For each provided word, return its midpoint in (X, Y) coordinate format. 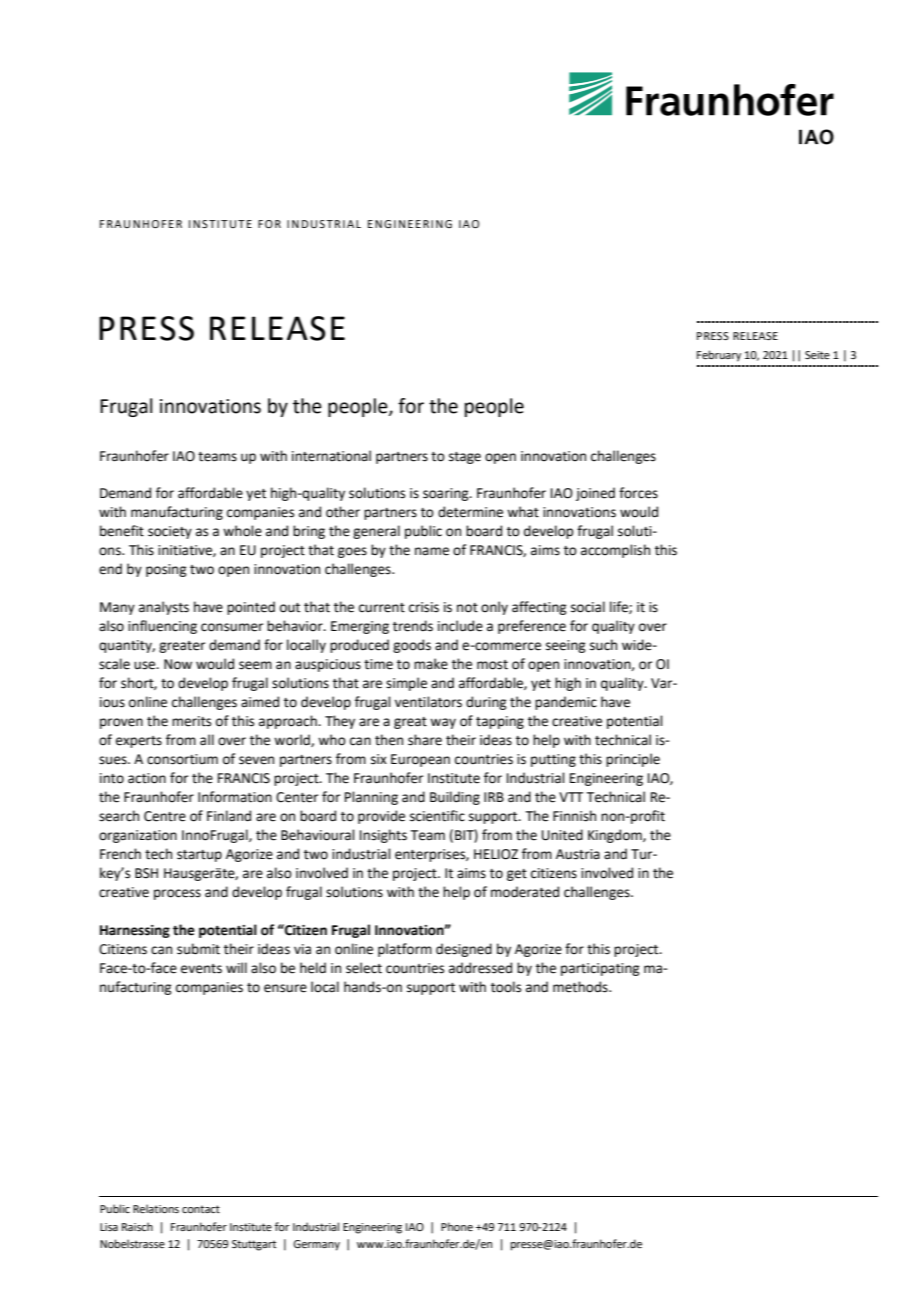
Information (235, 797)
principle (633, 760)
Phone (457, 1226)
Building (455, 798)
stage (465, 458)
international (331, 456)
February (719, 356)
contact (201, 1209)
